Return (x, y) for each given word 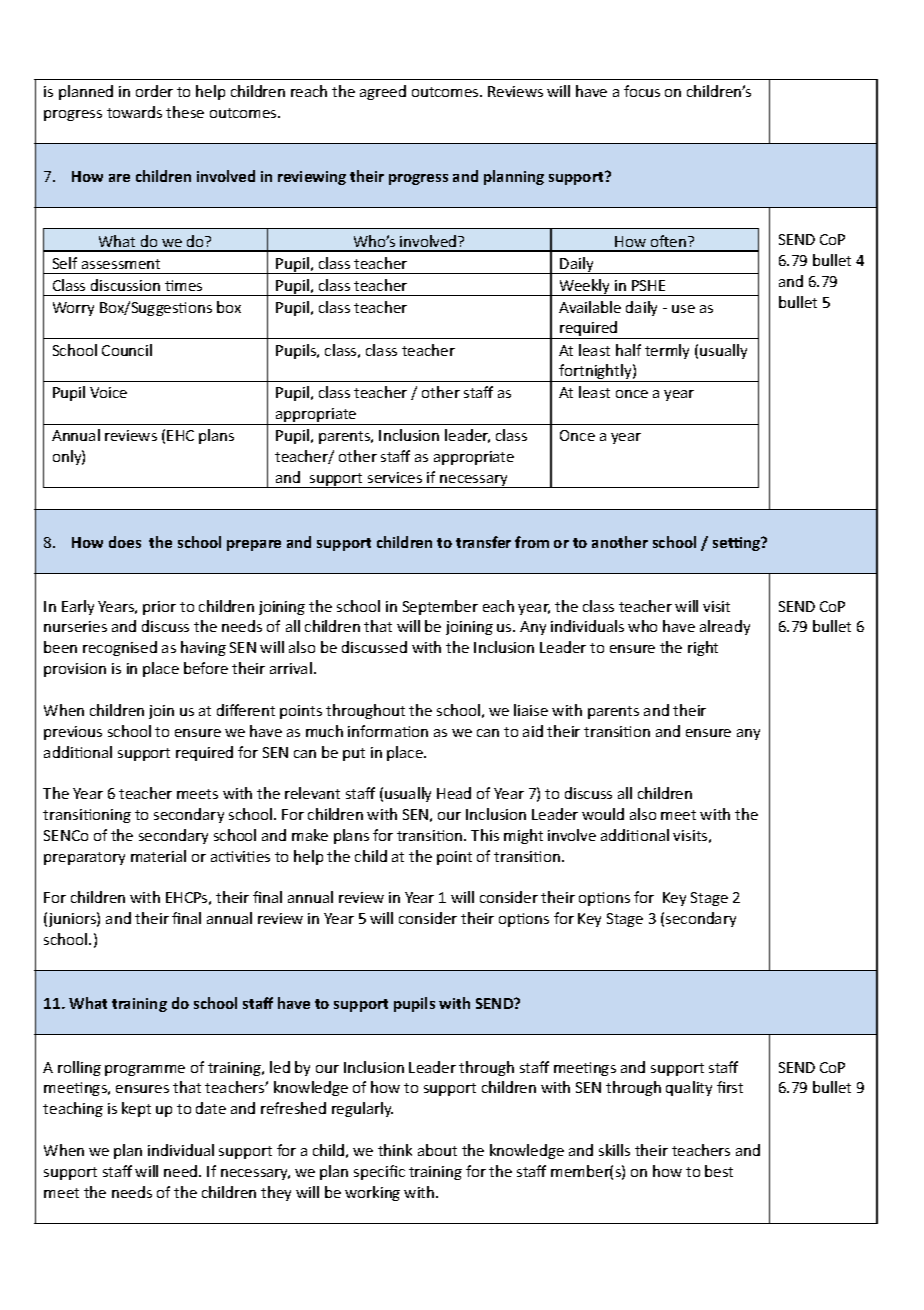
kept (136, 1109)
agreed (383, 92)
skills (614, 1150)
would (603, 814)
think (395, 1150)
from (532, 542)
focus (642, 91)
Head (454, 793)
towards (134, 112)
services (395, 477)
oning (112, 816)
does (125, 542)
